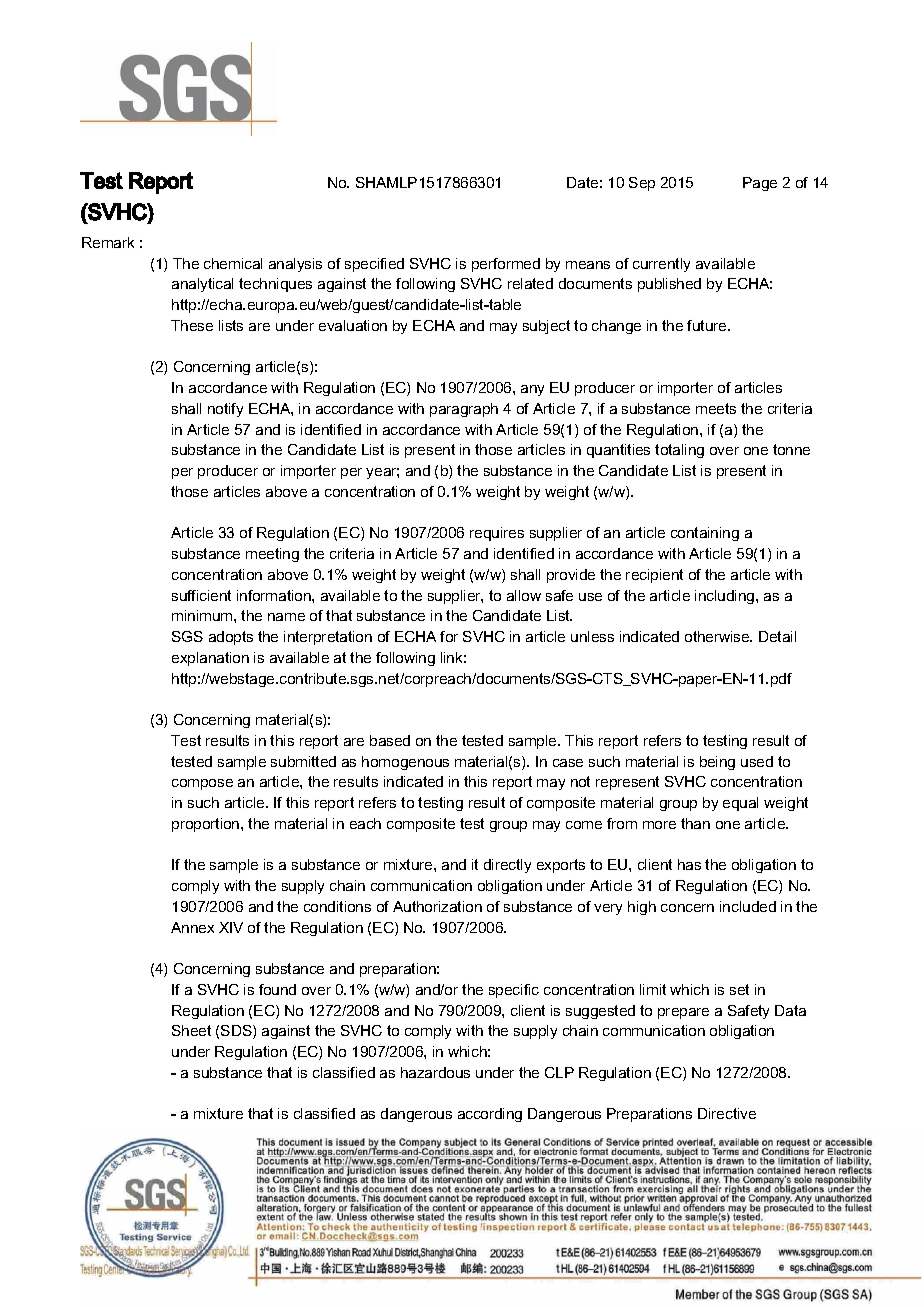 This image has height=1307, width=924. Describe the element at coordinates (506, 265) in the image. I see `performed` at that location.
